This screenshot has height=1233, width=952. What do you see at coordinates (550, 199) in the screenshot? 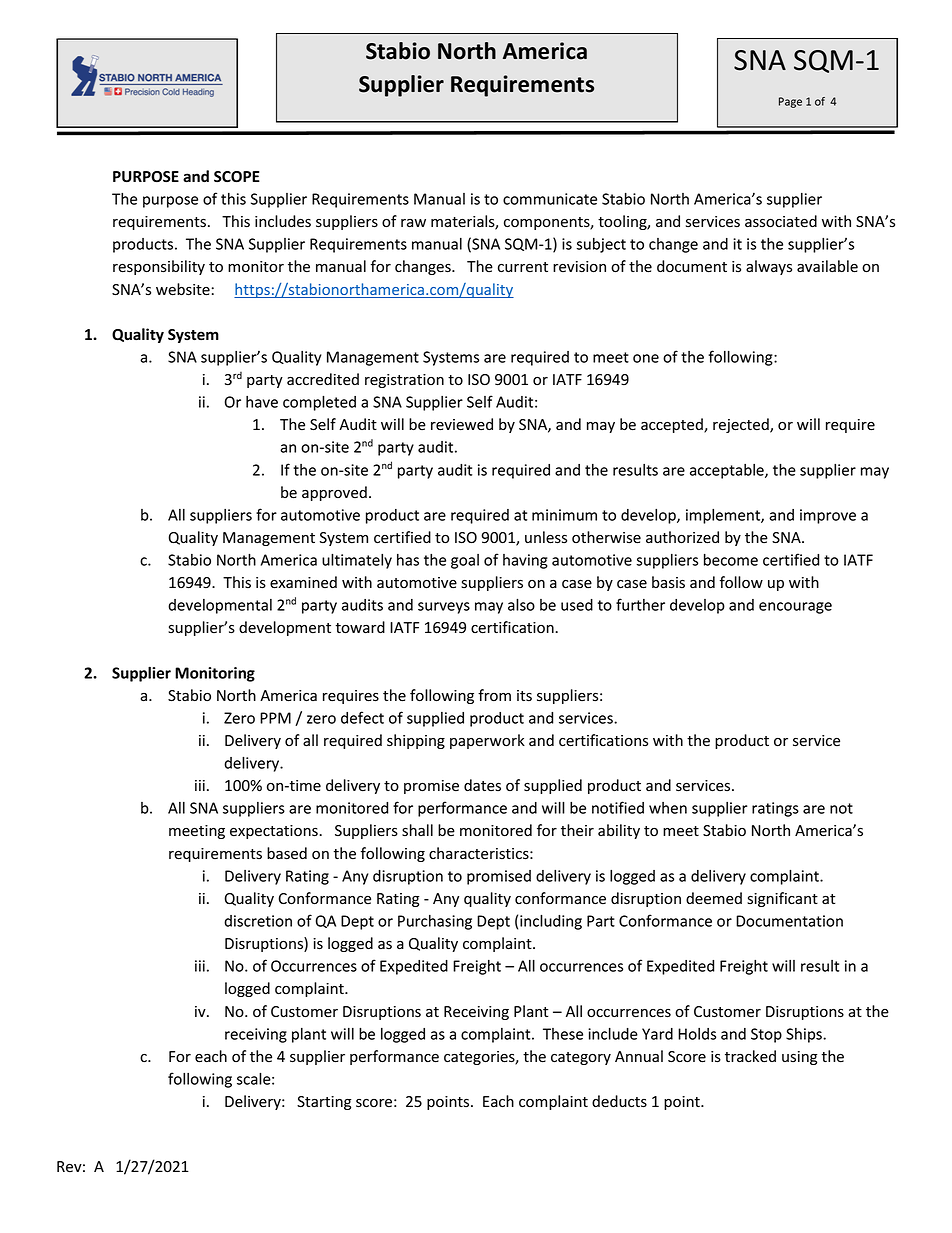
I see `communicate` at bounding box center [550, 199].
